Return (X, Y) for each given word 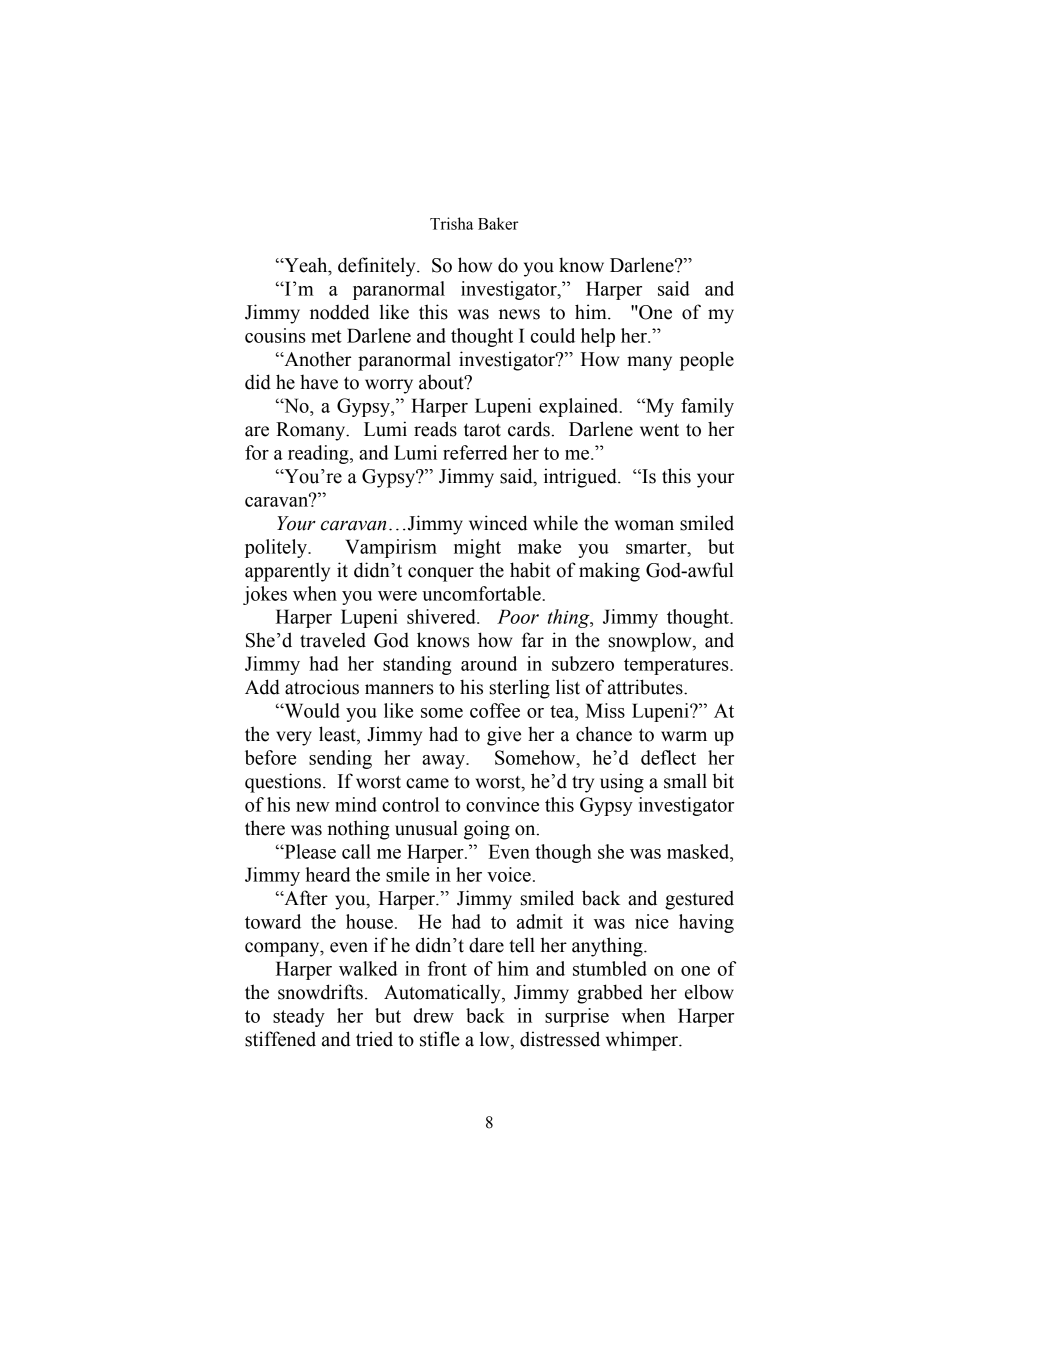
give (504, 736)
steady (299, 1017)
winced (498, 523)
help (598, 337)
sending (340, 759)
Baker (498, 223)
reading (319, 454)
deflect (668, 757)
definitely (378, 267)
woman (644, 525)
